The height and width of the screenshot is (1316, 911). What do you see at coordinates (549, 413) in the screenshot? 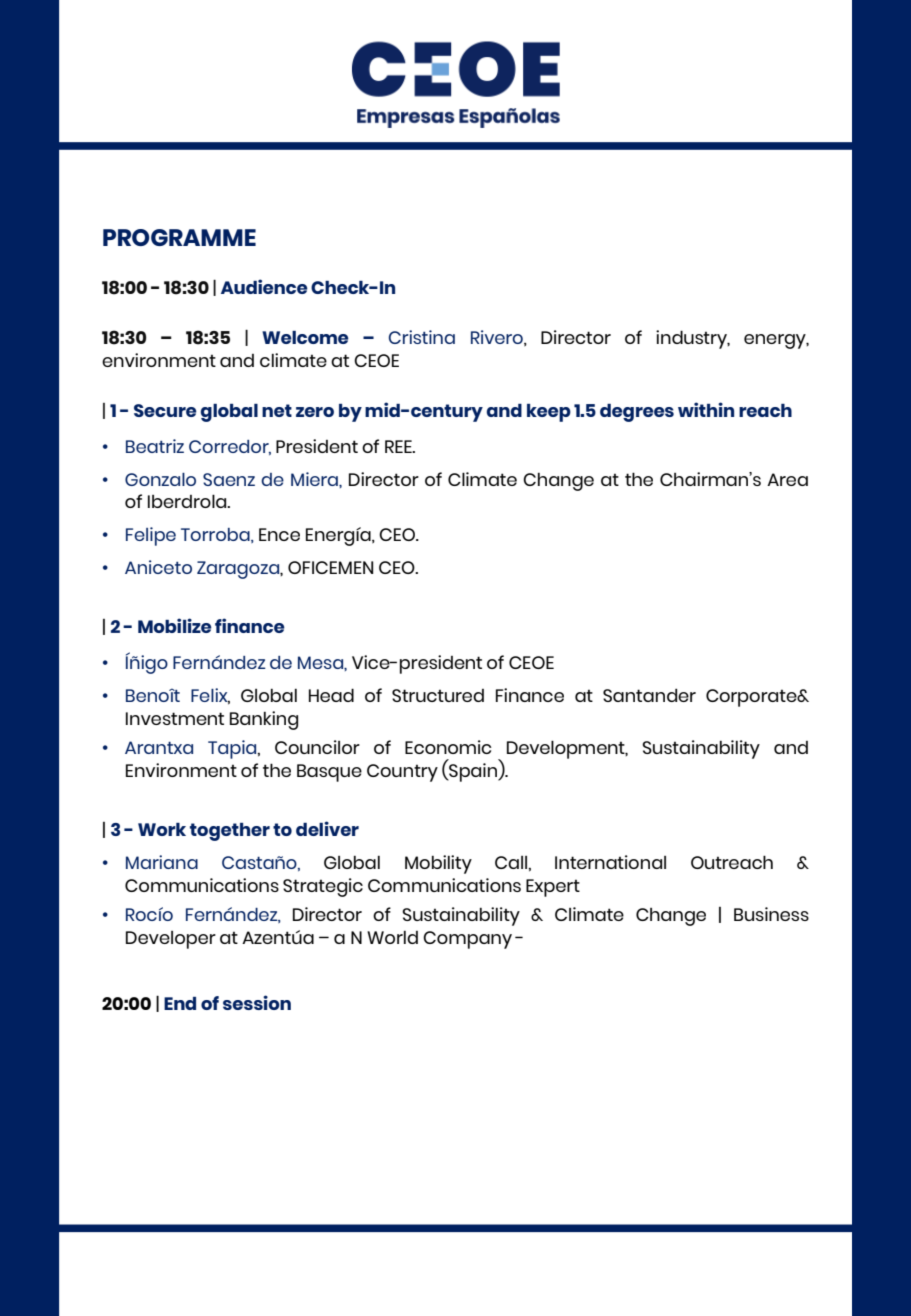
I see `keep` at bounding box center [549, 413].
